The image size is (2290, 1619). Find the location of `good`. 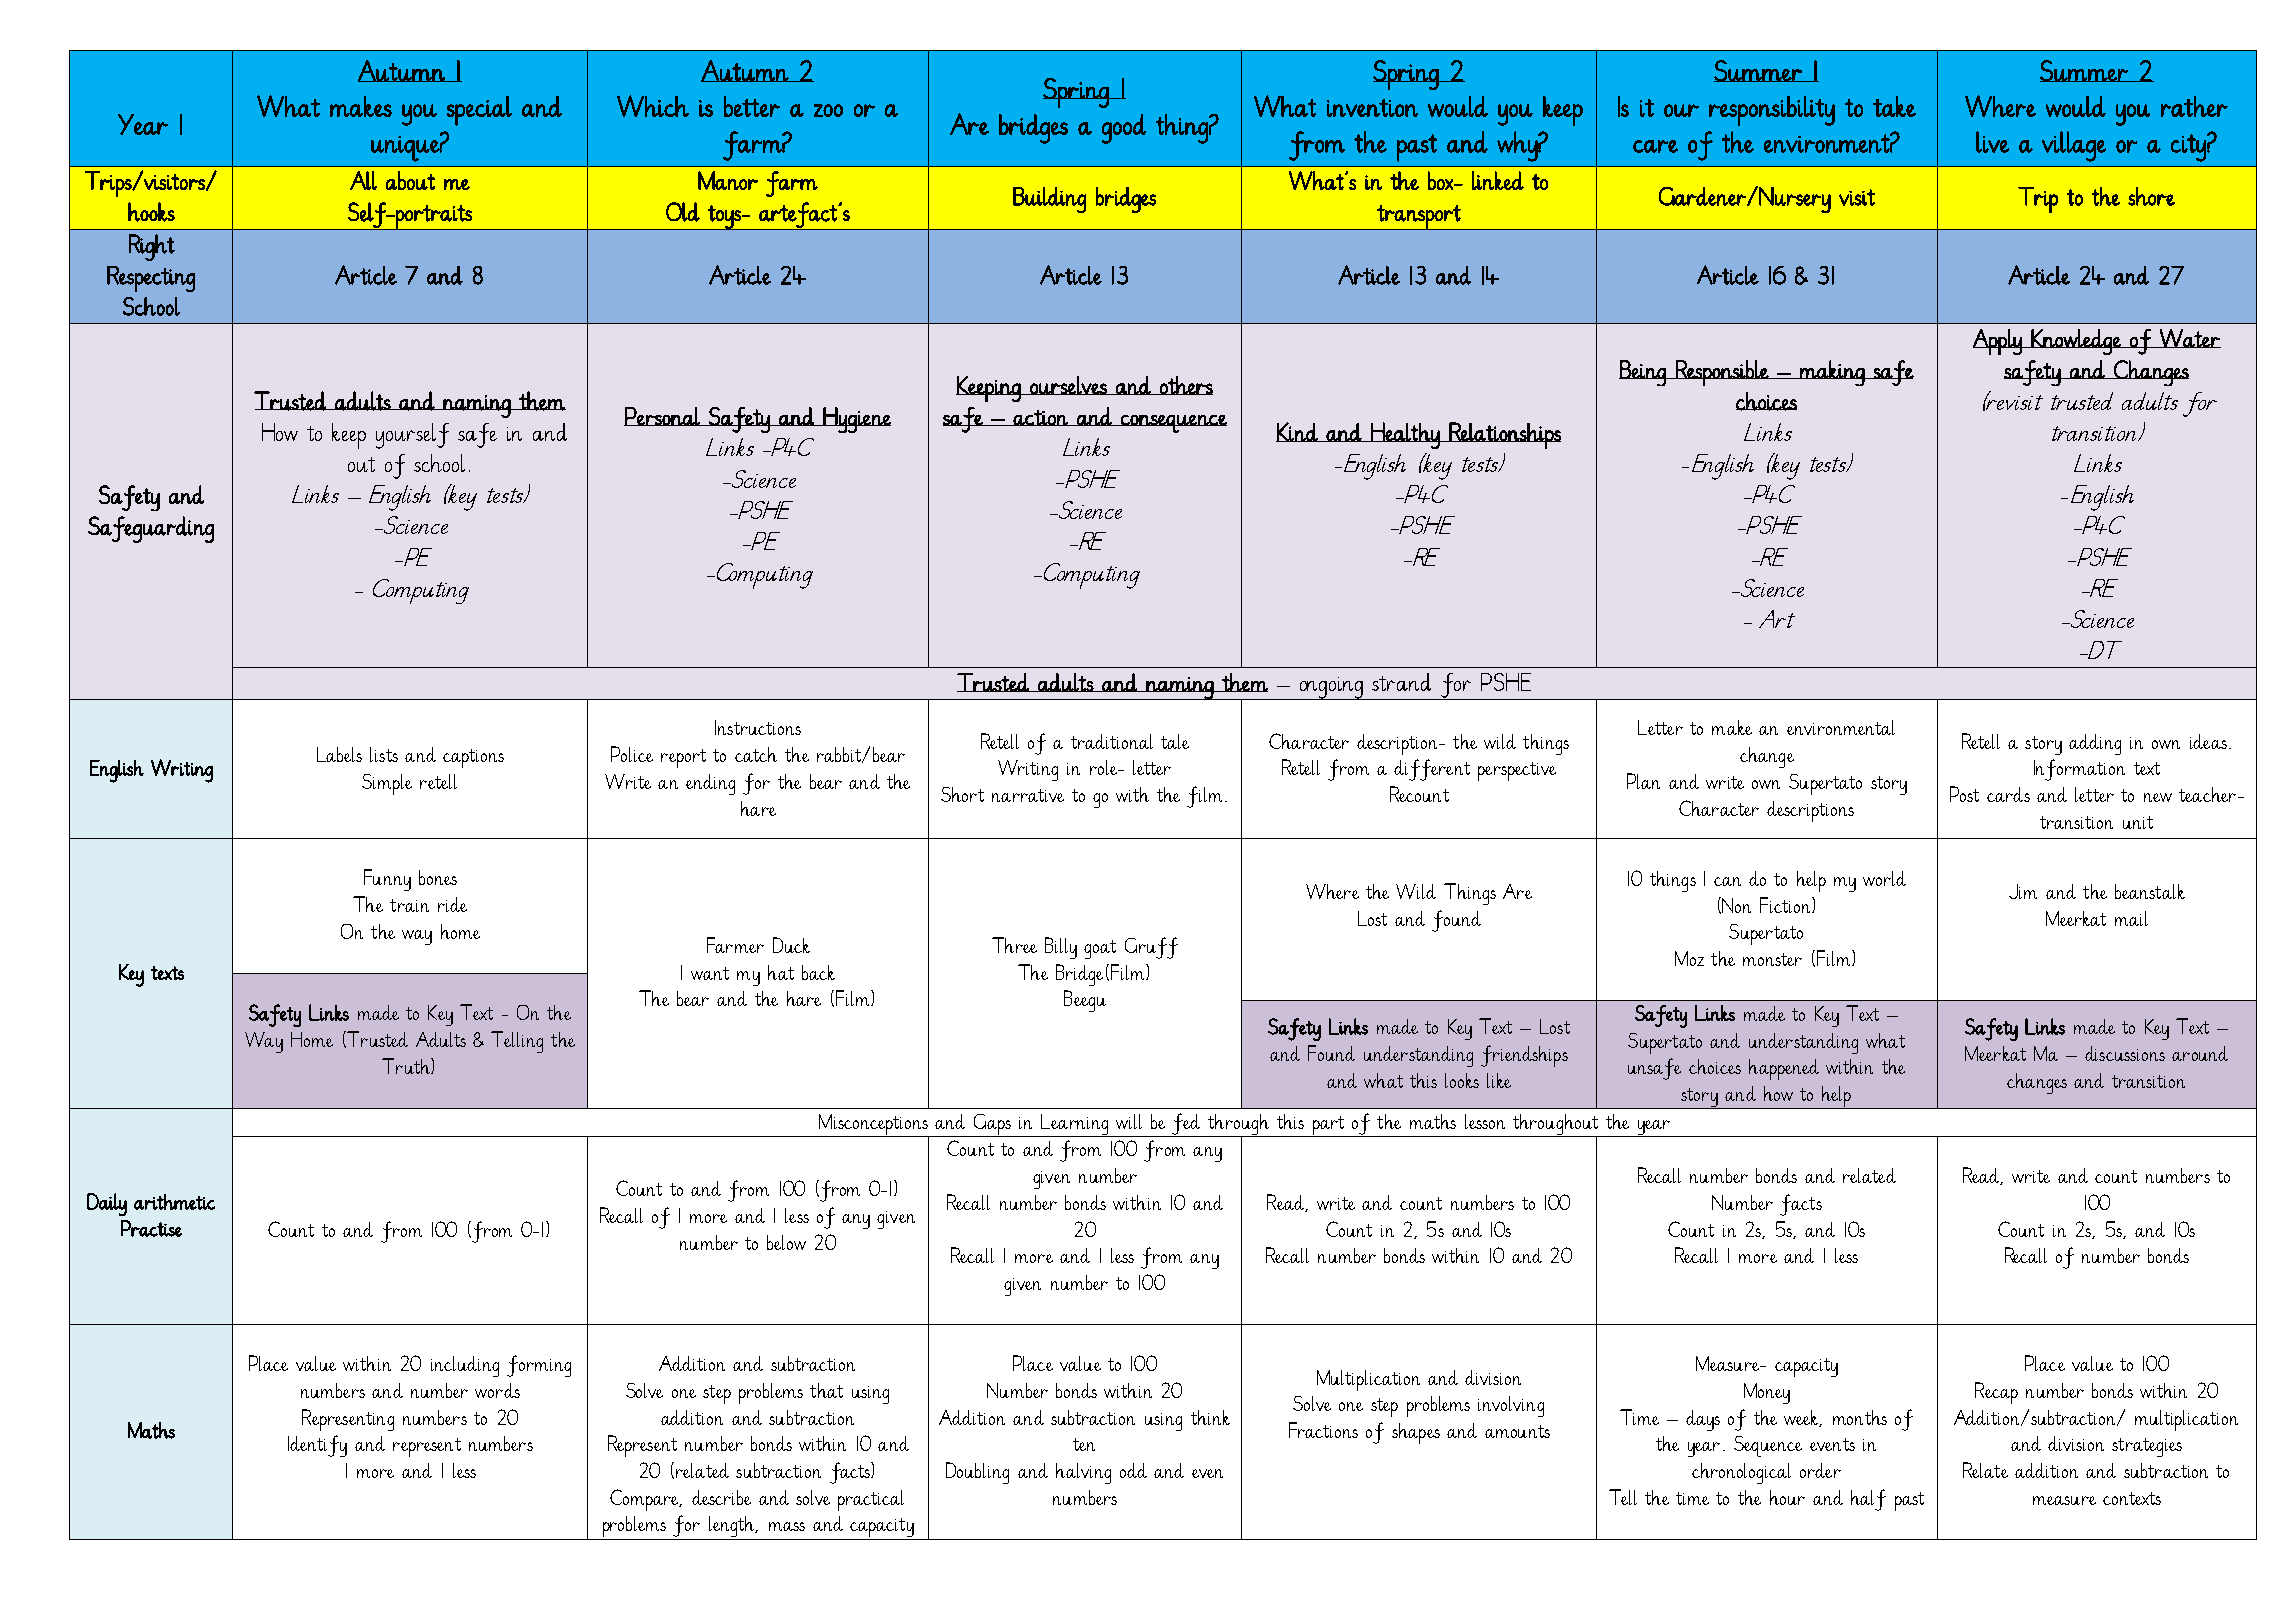

good is located at coordinates (1124, 129).
